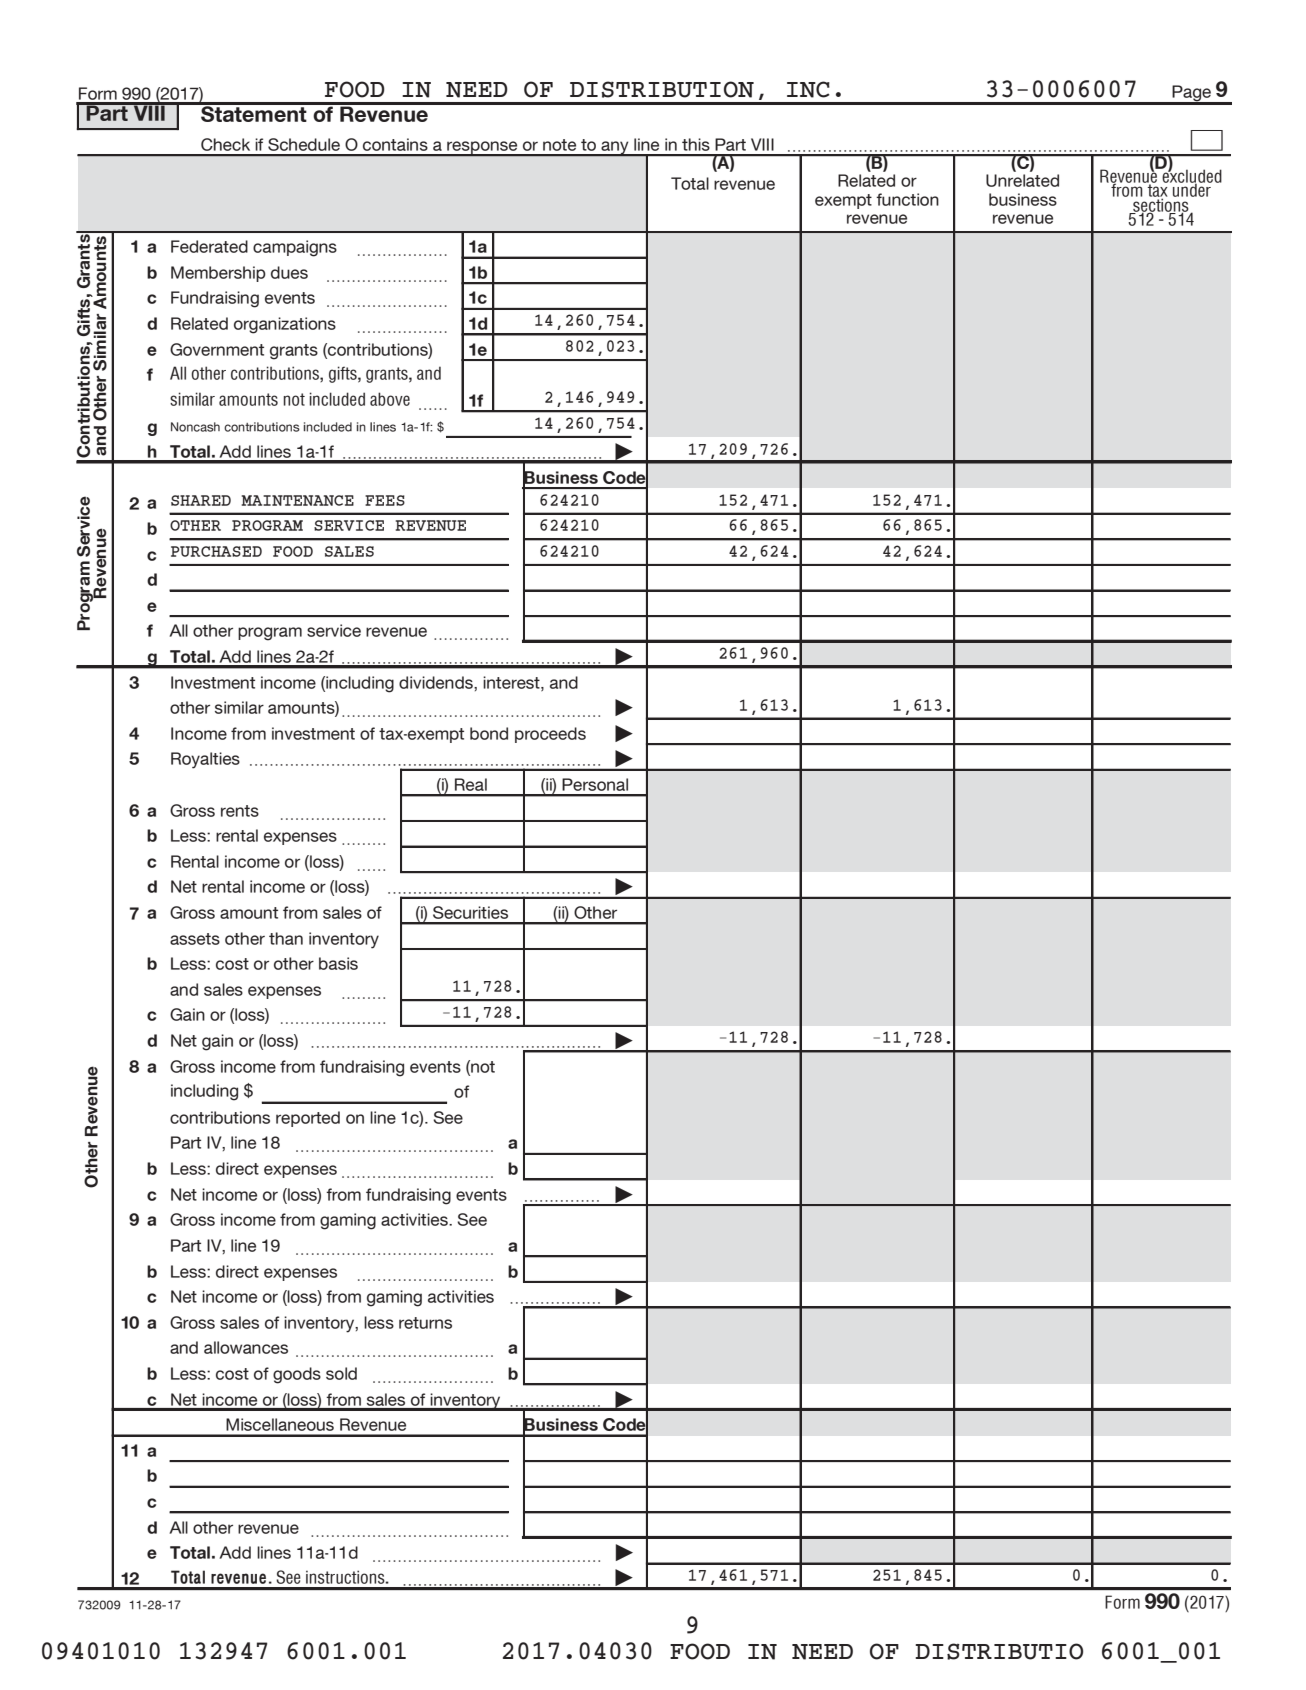 Image resolution: width=1306 pixels, height=1690 pixels. Describe the element at coordinates (390, 399) in the image. I see `above` at that location.
